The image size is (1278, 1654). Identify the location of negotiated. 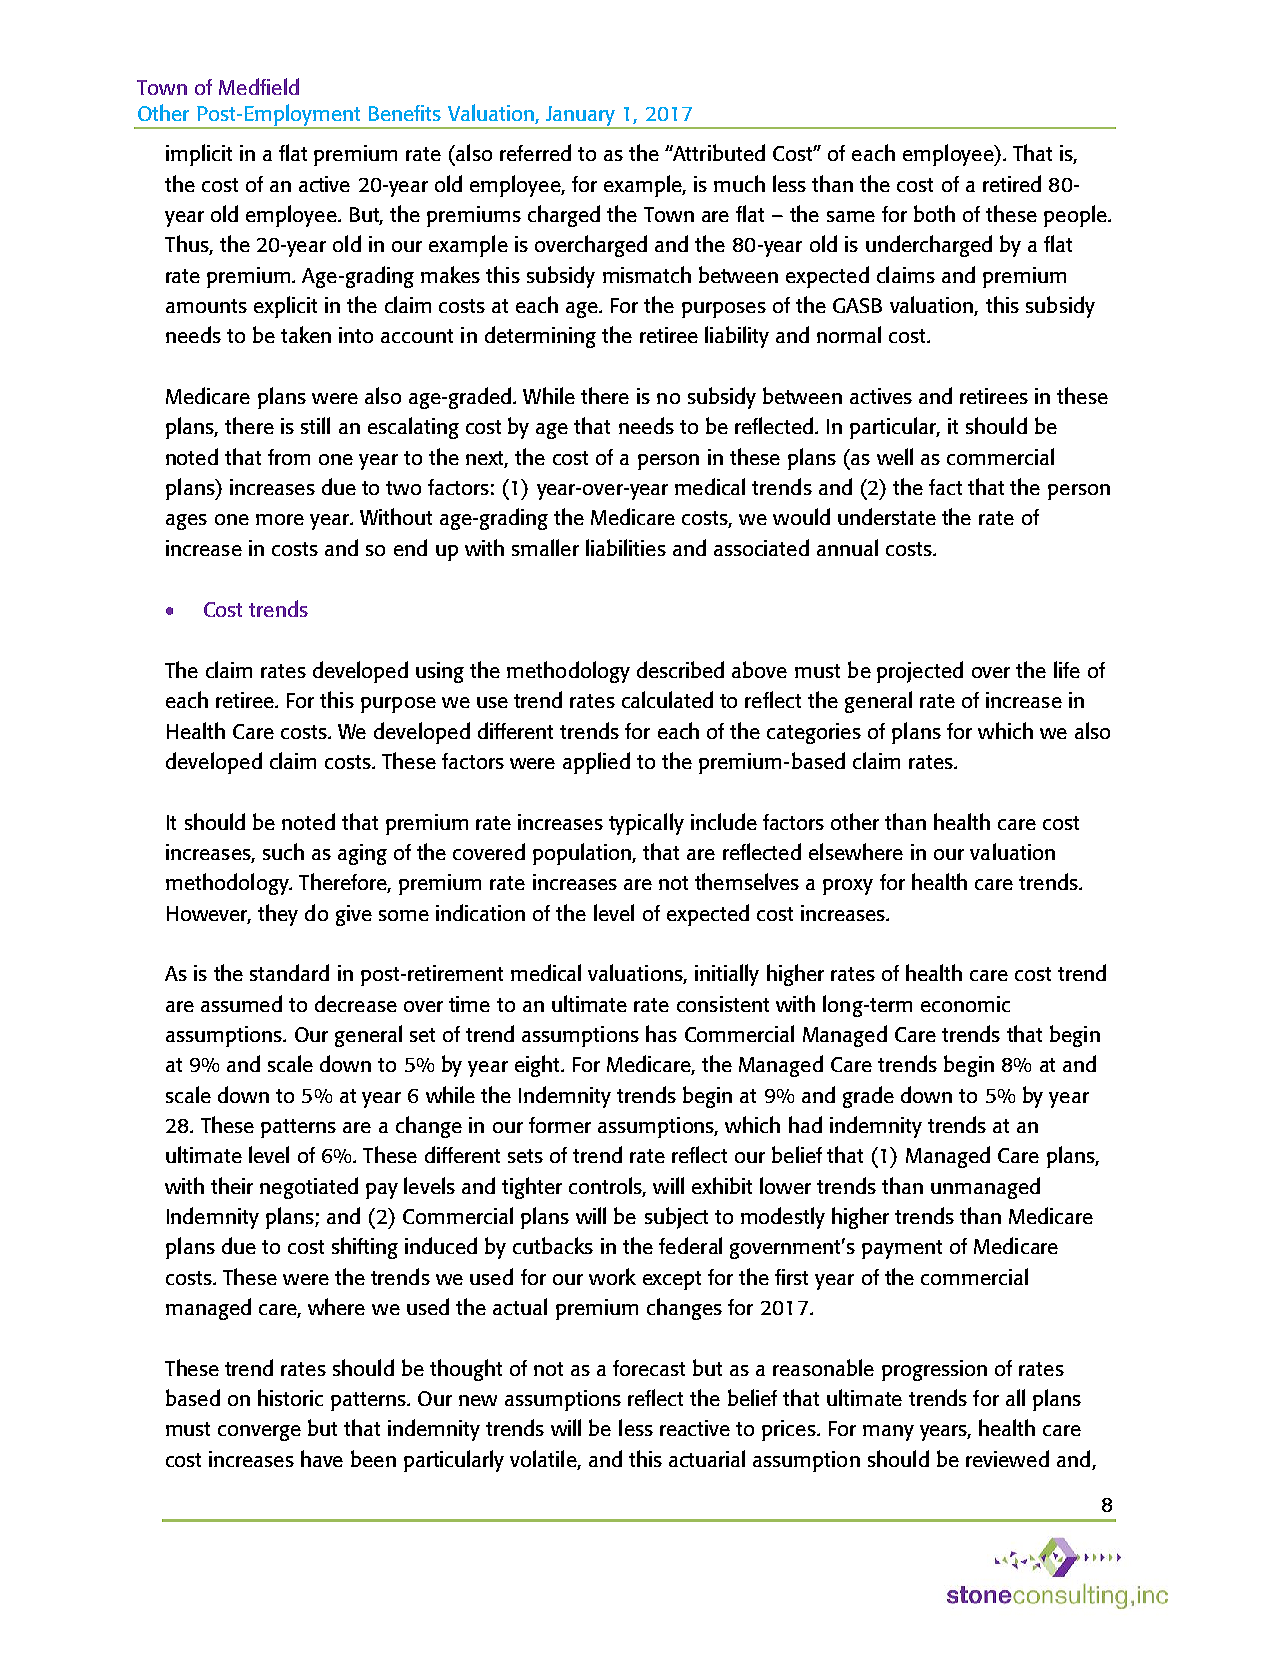
(309, 1188).
